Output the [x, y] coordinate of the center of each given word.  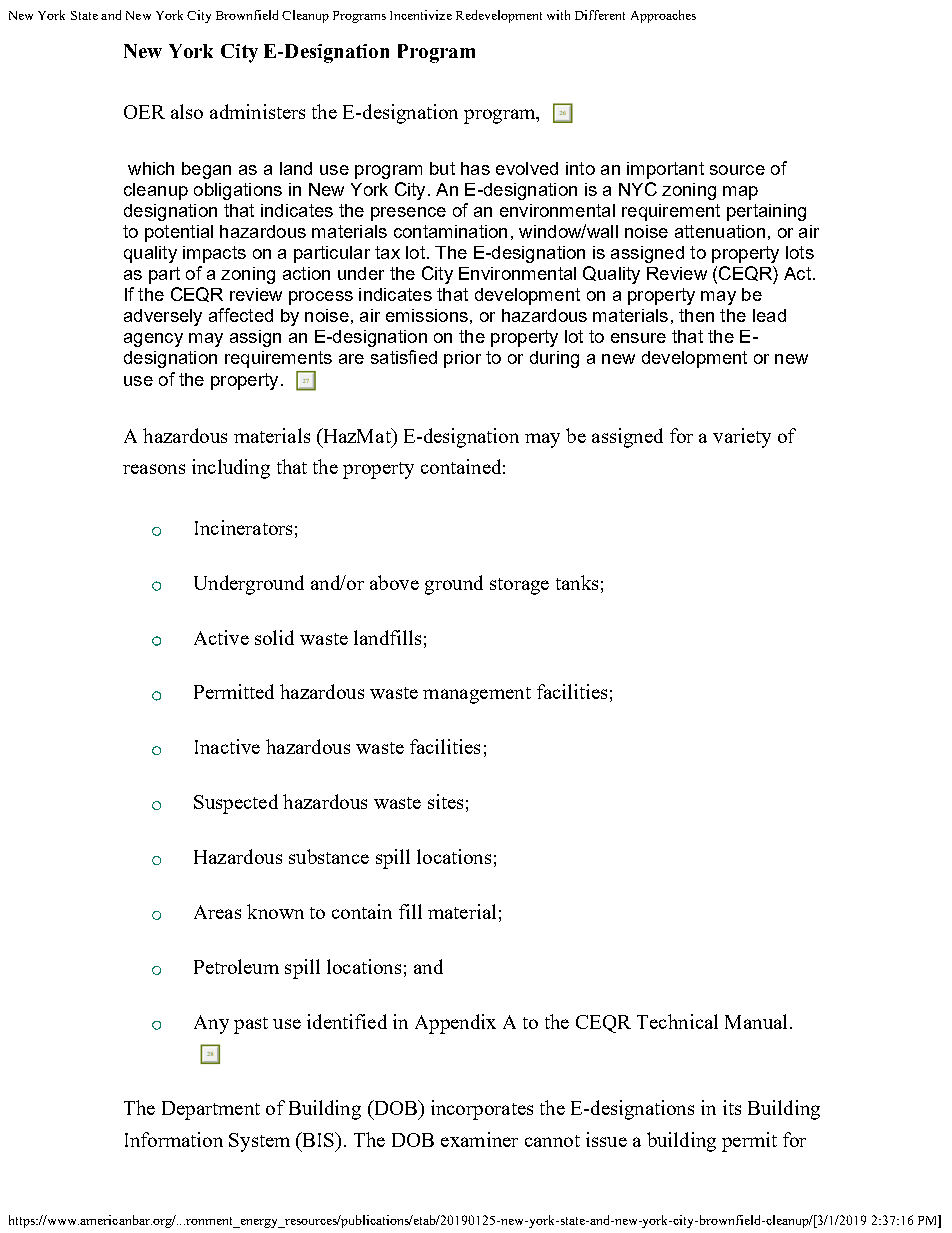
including [231, 469]
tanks [577, 582]
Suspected [236, 804]
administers [257, 111]
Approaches [663, 16]
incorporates [482, 1110]
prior [462, 359]
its [732, 1107]
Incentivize [421, 15]
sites [445, 801]
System [259, 1142]
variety [742, 438]
